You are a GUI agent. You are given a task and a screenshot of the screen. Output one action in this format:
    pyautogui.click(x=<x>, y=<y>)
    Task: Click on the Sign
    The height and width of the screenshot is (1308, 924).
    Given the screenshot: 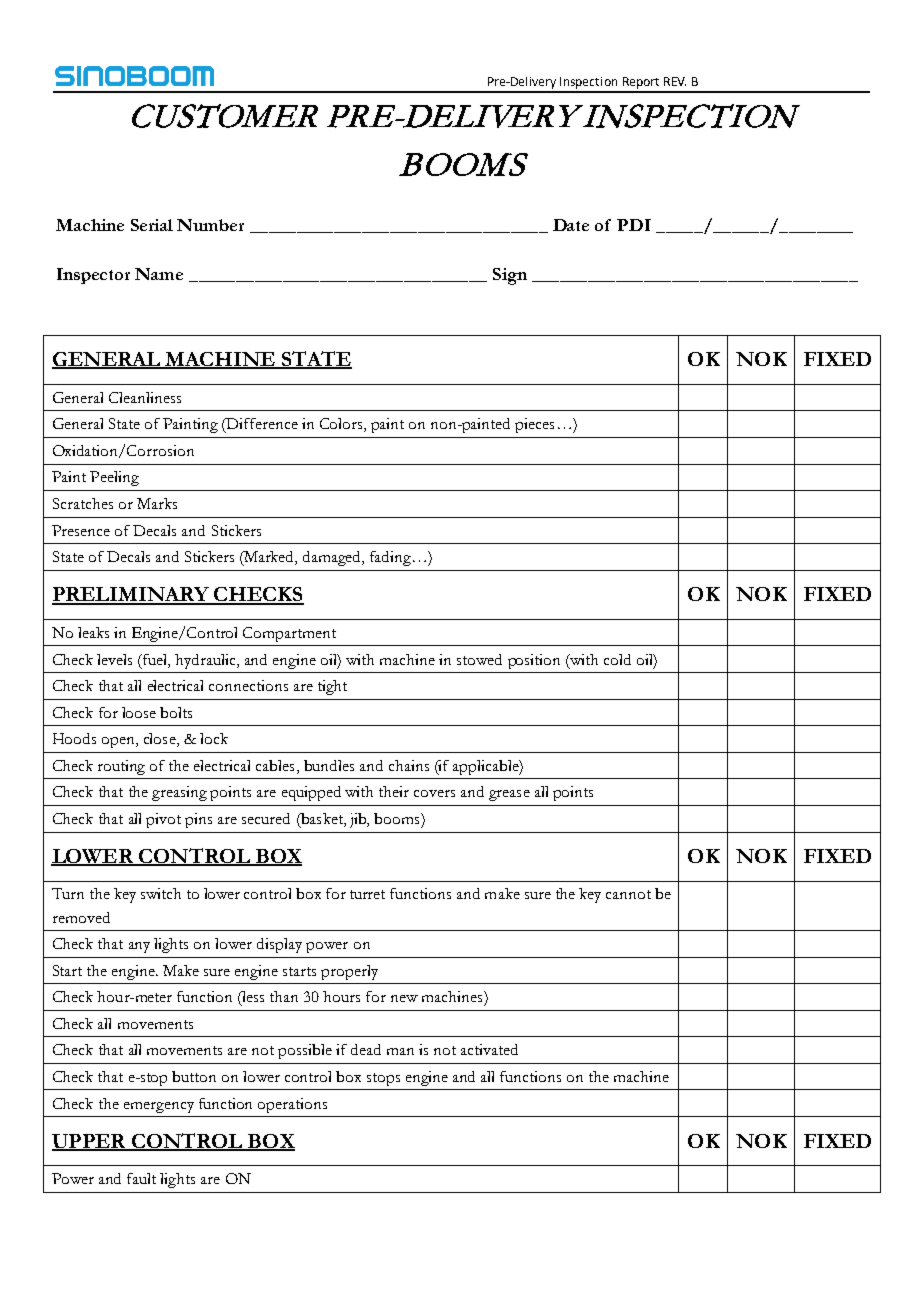 What is the action you would take?
    pyautogui.click(x=510, y=276)
